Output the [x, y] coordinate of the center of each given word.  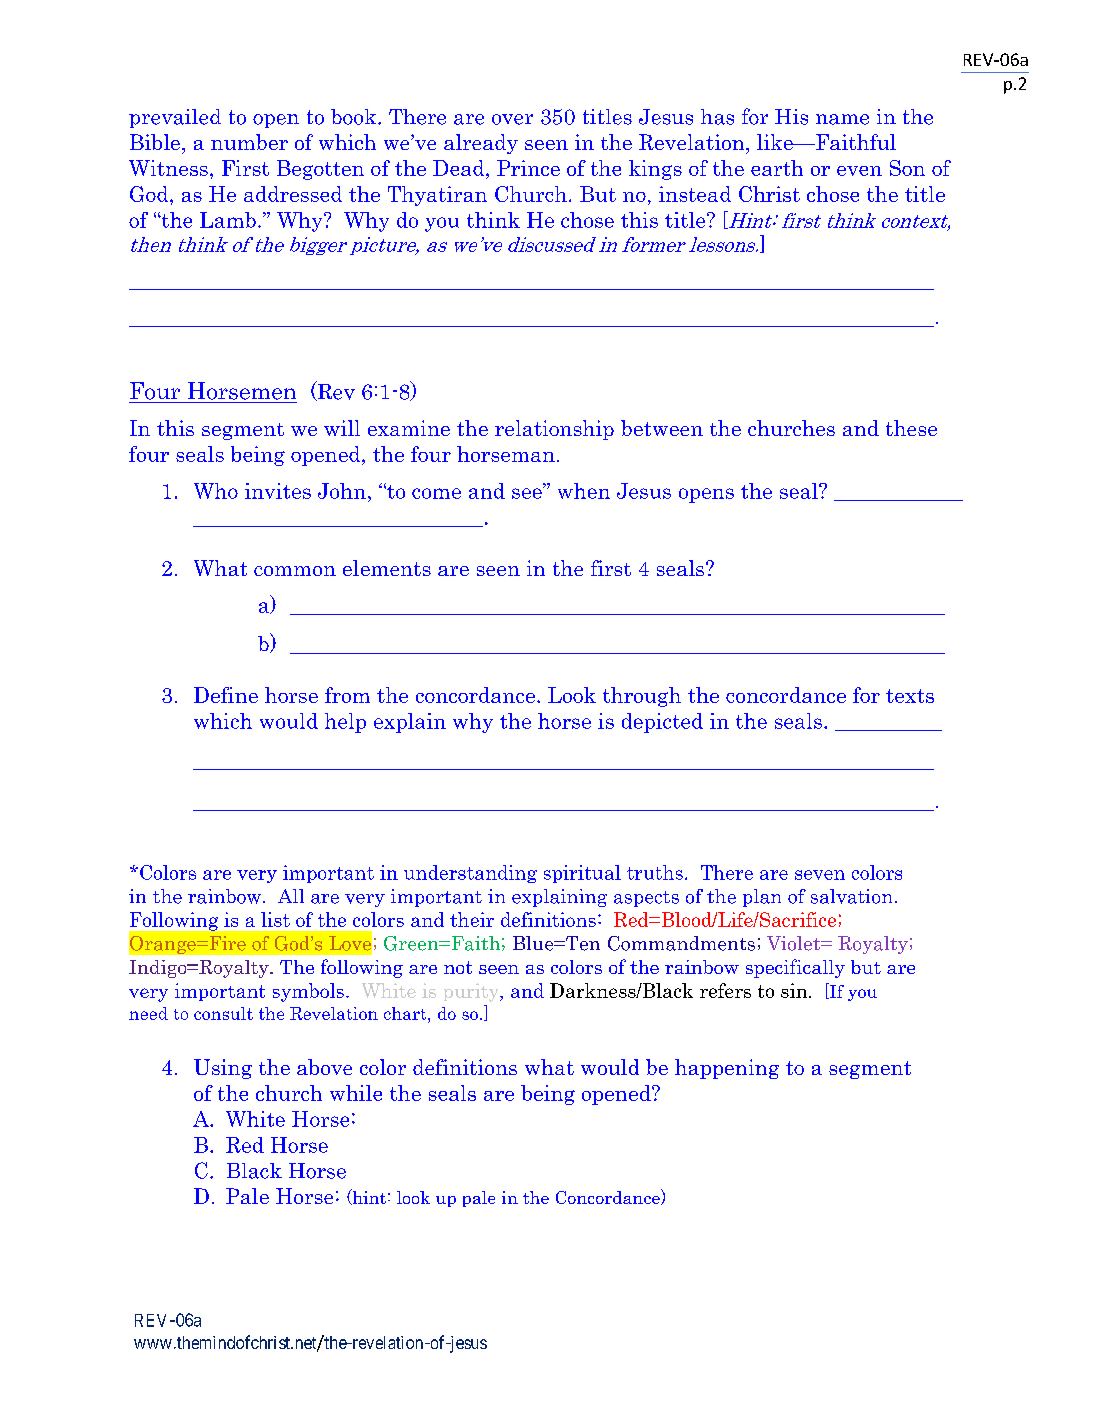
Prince [528, 168]
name [842, 119]
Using [223, 1069]
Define [226, 695]
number [249, 142]
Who [216, 491]
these [911, 428]
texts [910, 696]
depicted [662, 723]
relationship [554, 430]
